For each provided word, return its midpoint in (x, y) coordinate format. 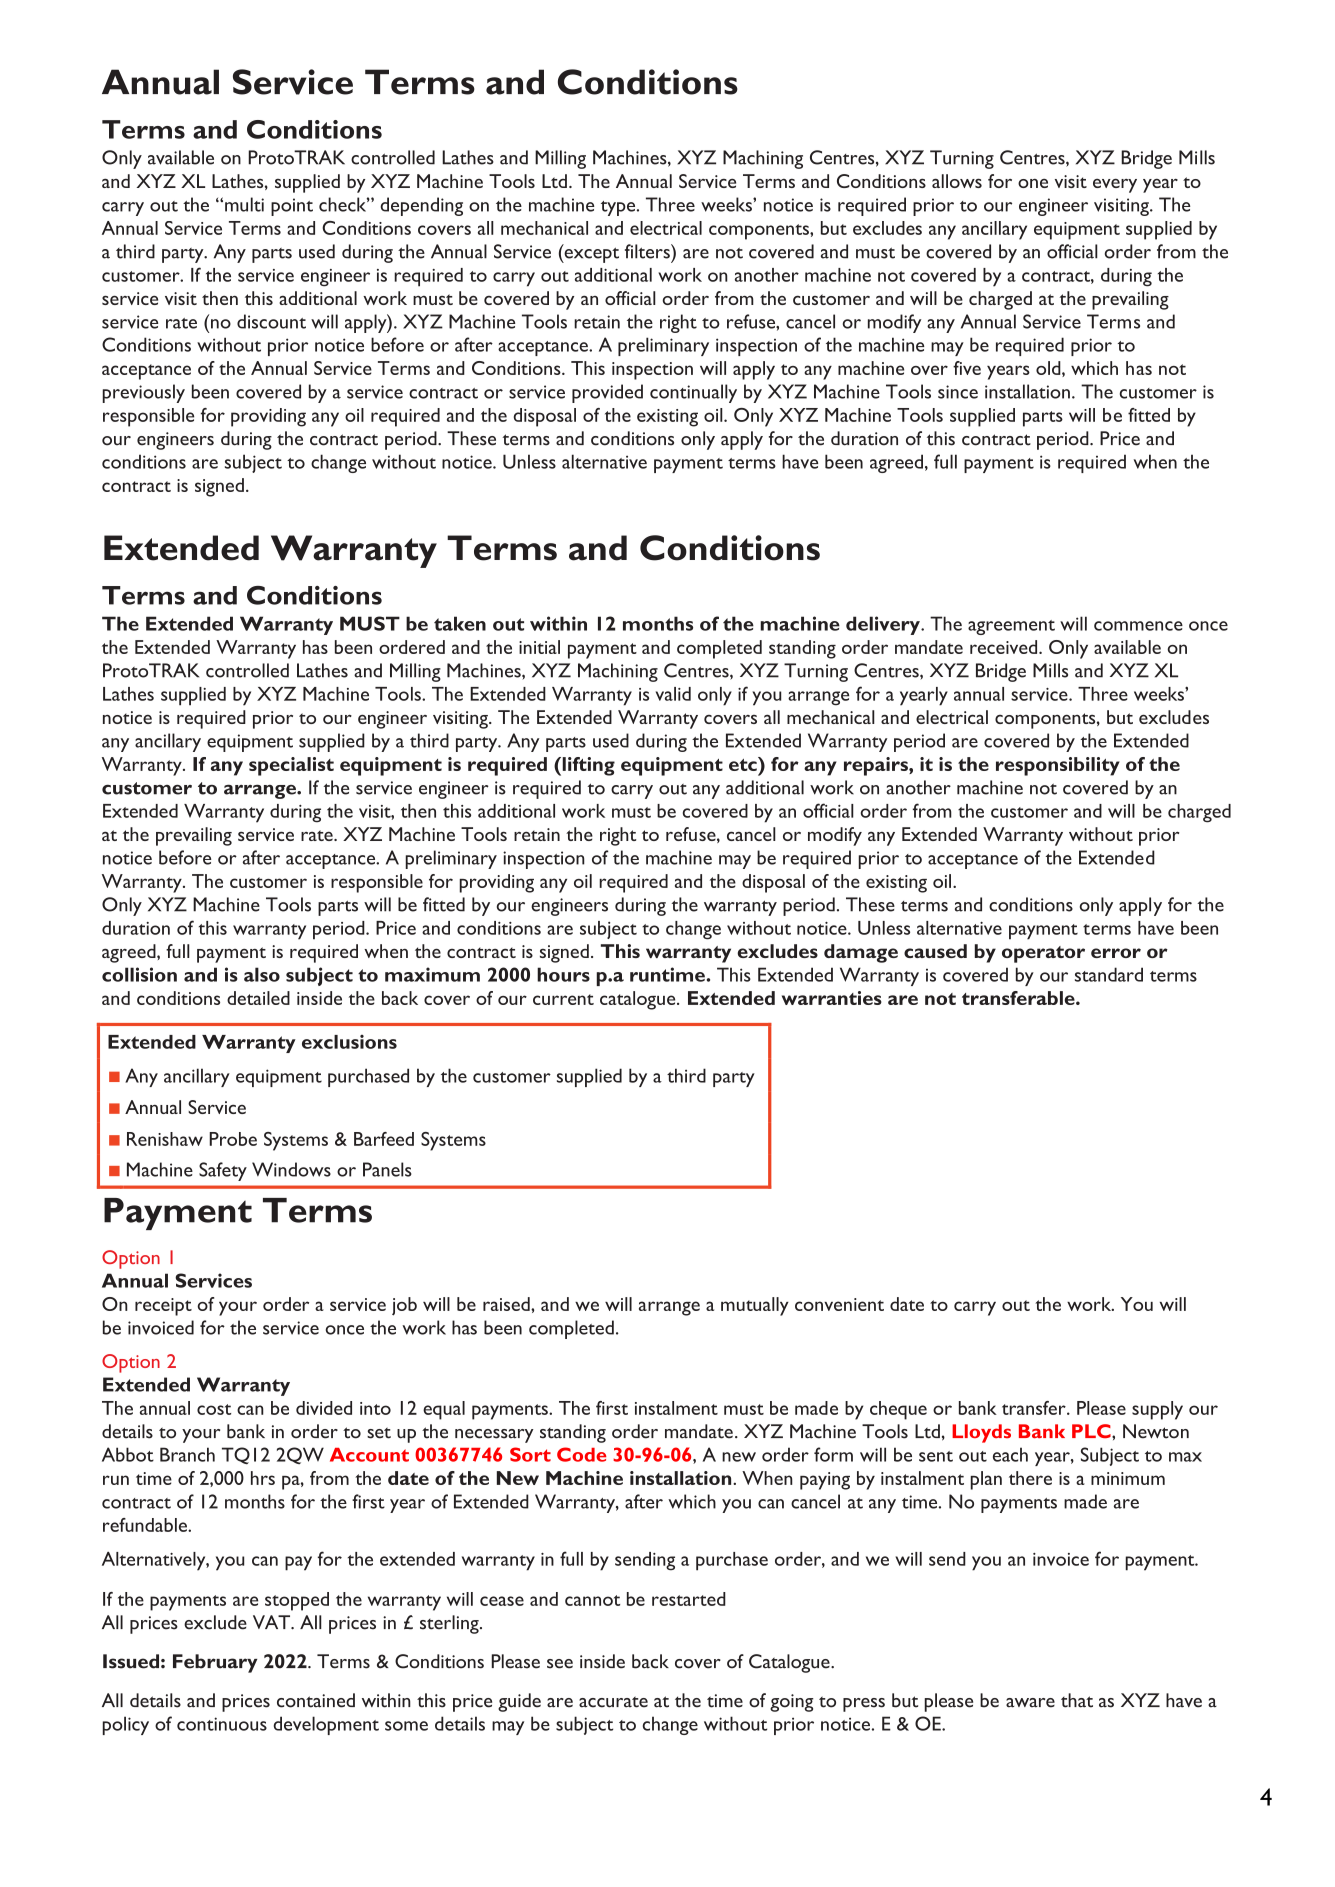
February (215, 1663)
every (1115, 186)
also (262, 974)
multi (244, 204)
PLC (1092, 1431)
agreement (1011, 627)
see (560, 1664)
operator (1043, 954)
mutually (755, 1306)
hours (563, 974)
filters (648, 251)
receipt (163, 1307)
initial (539, 647)
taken (460, 623)
